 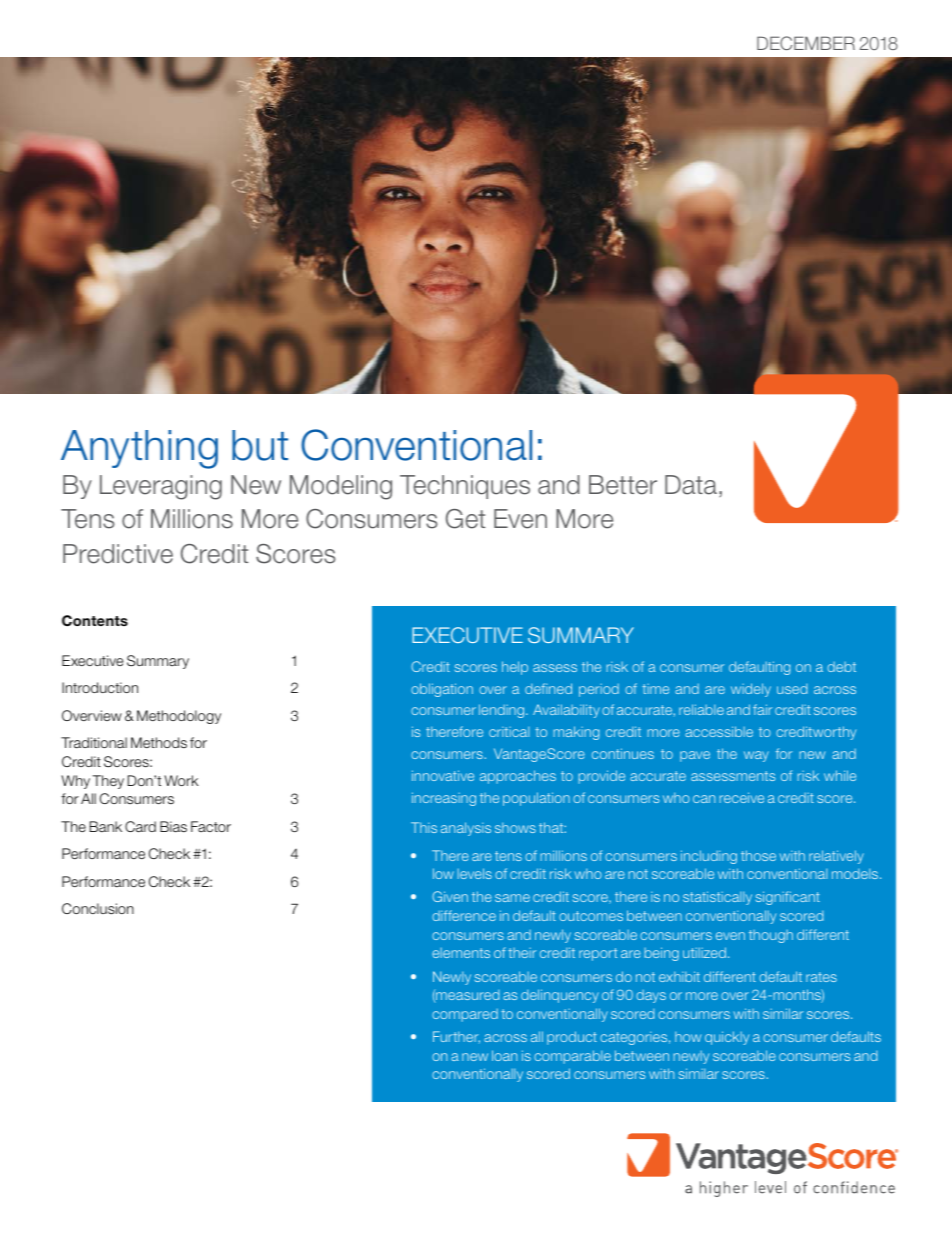 What do you see at coordinates (691, 485) in the image?
I see `Data` at bounding box center [691, 485].
